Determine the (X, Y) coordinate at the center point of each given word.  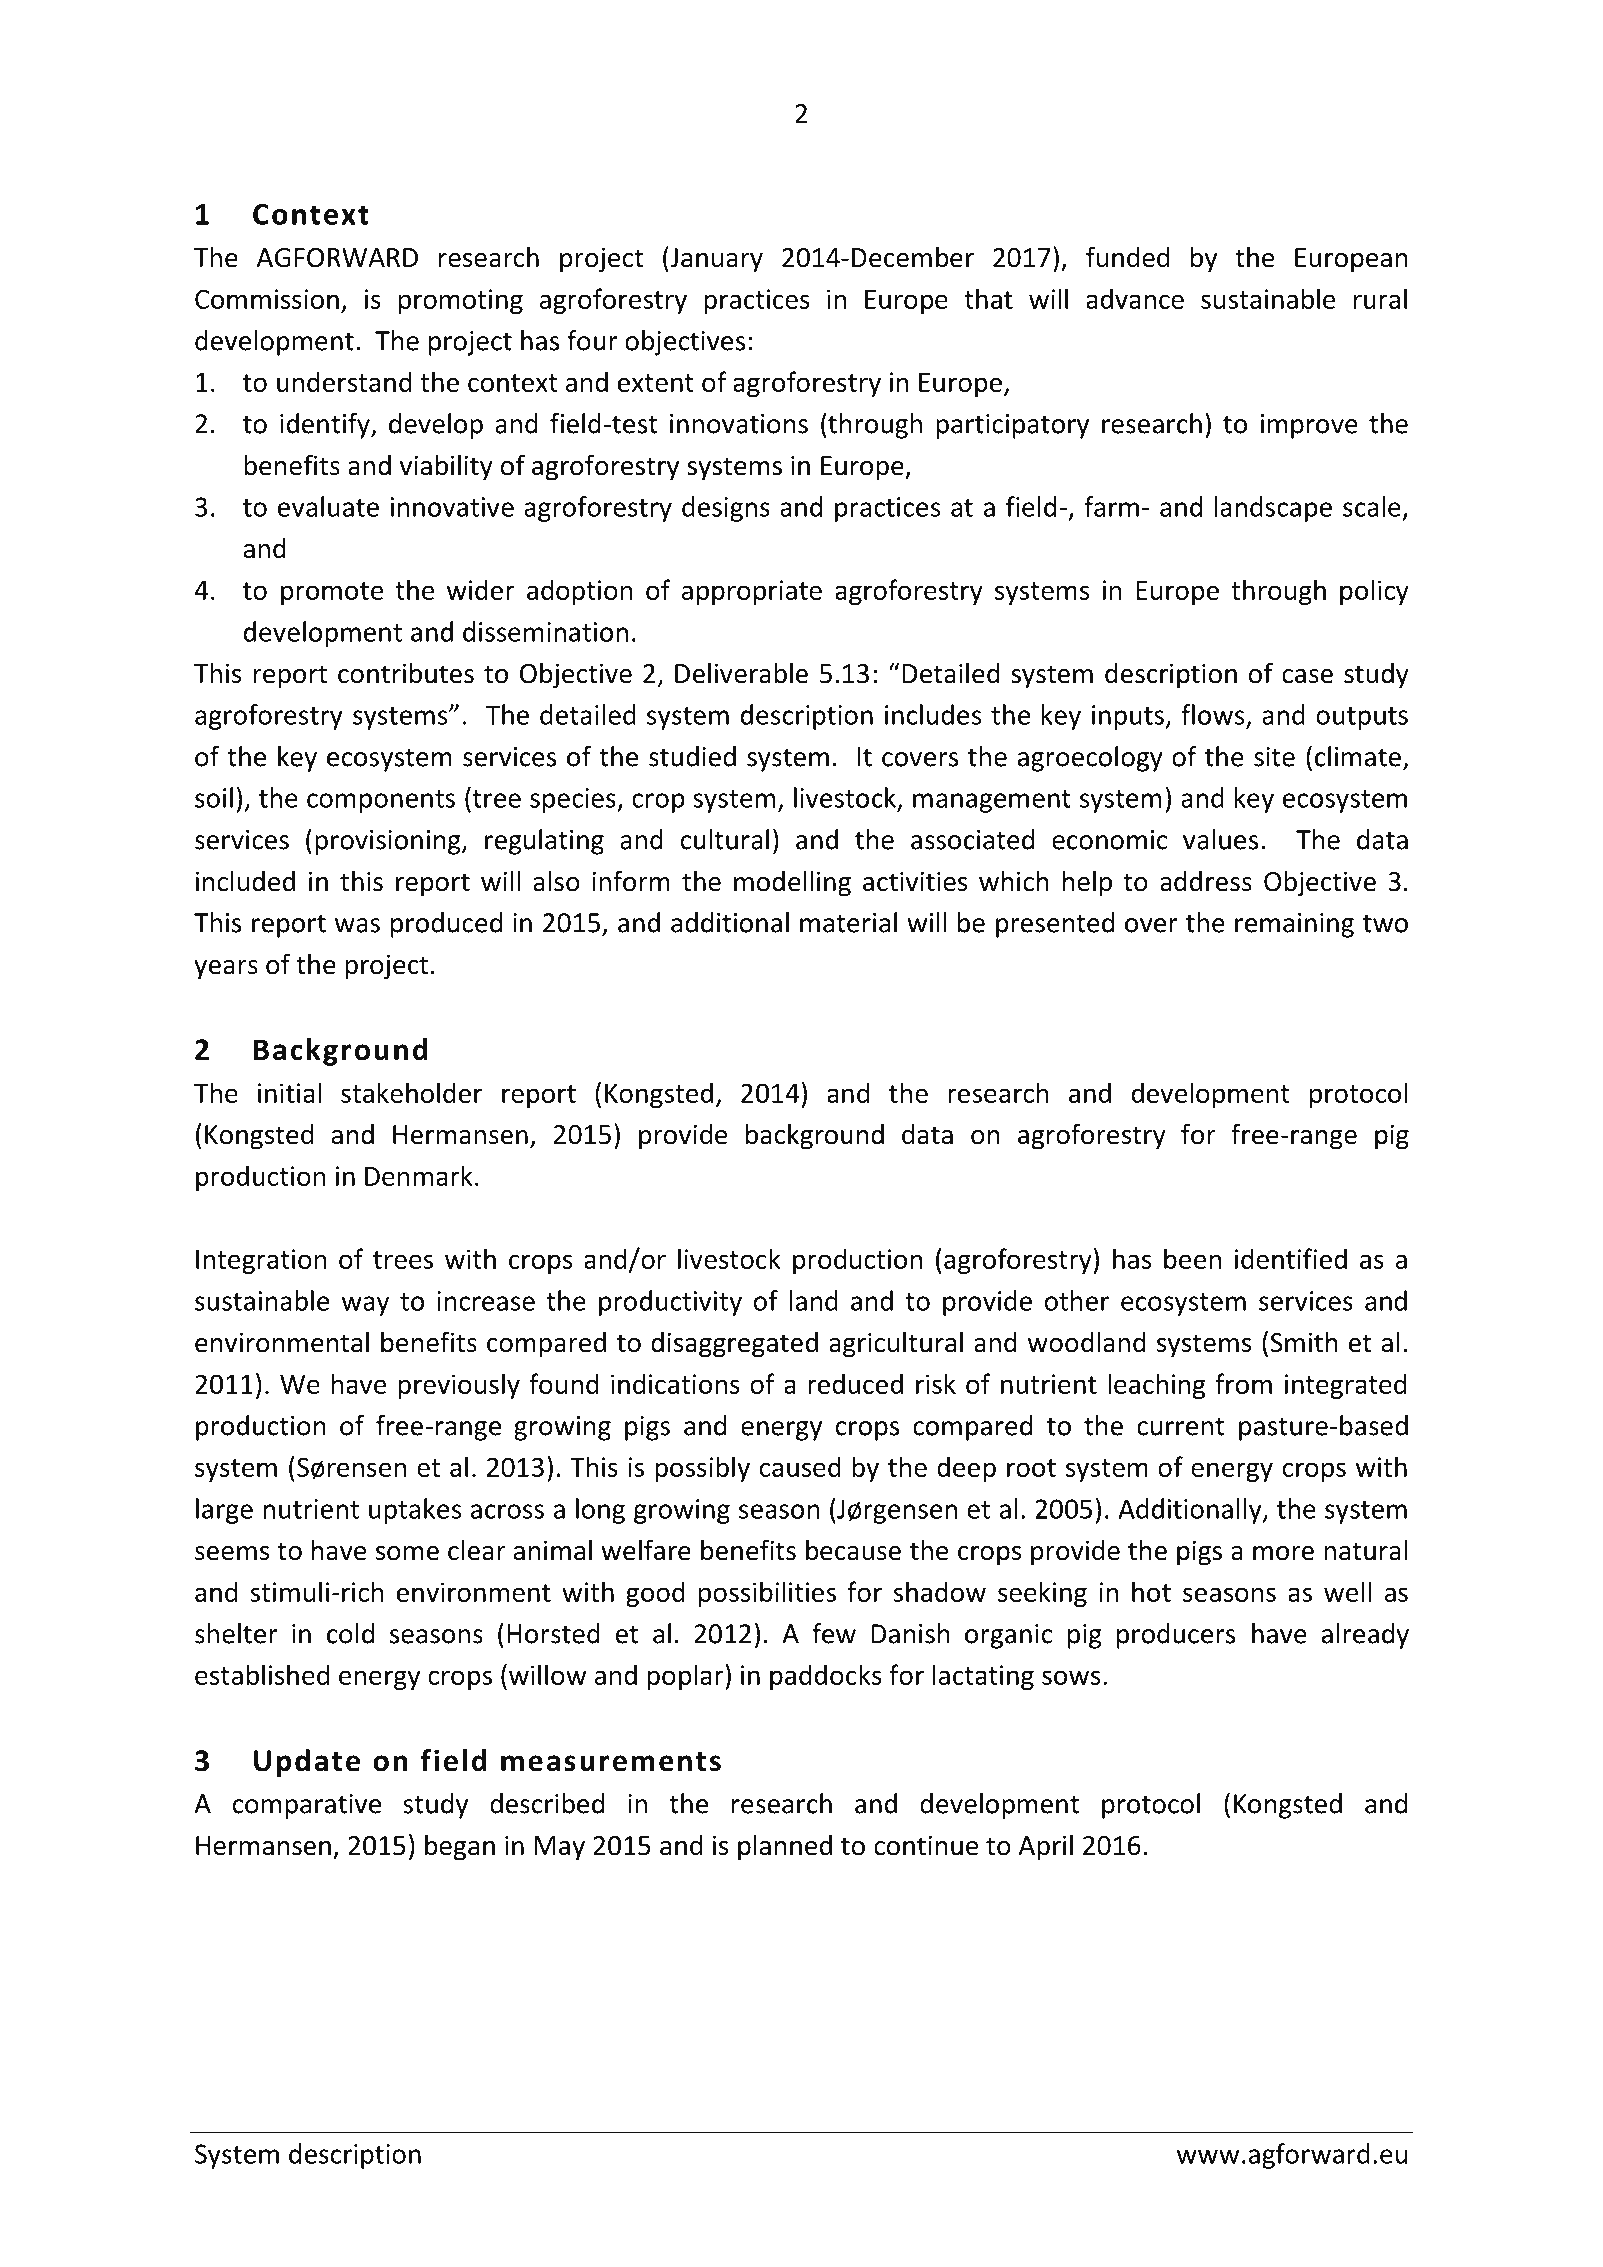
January (715, 259)
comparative (307, 1806)
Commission (267, 299)
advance (1135, 298)
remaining (1294, 925)
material (848, 922)
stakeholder (411, 1092)
